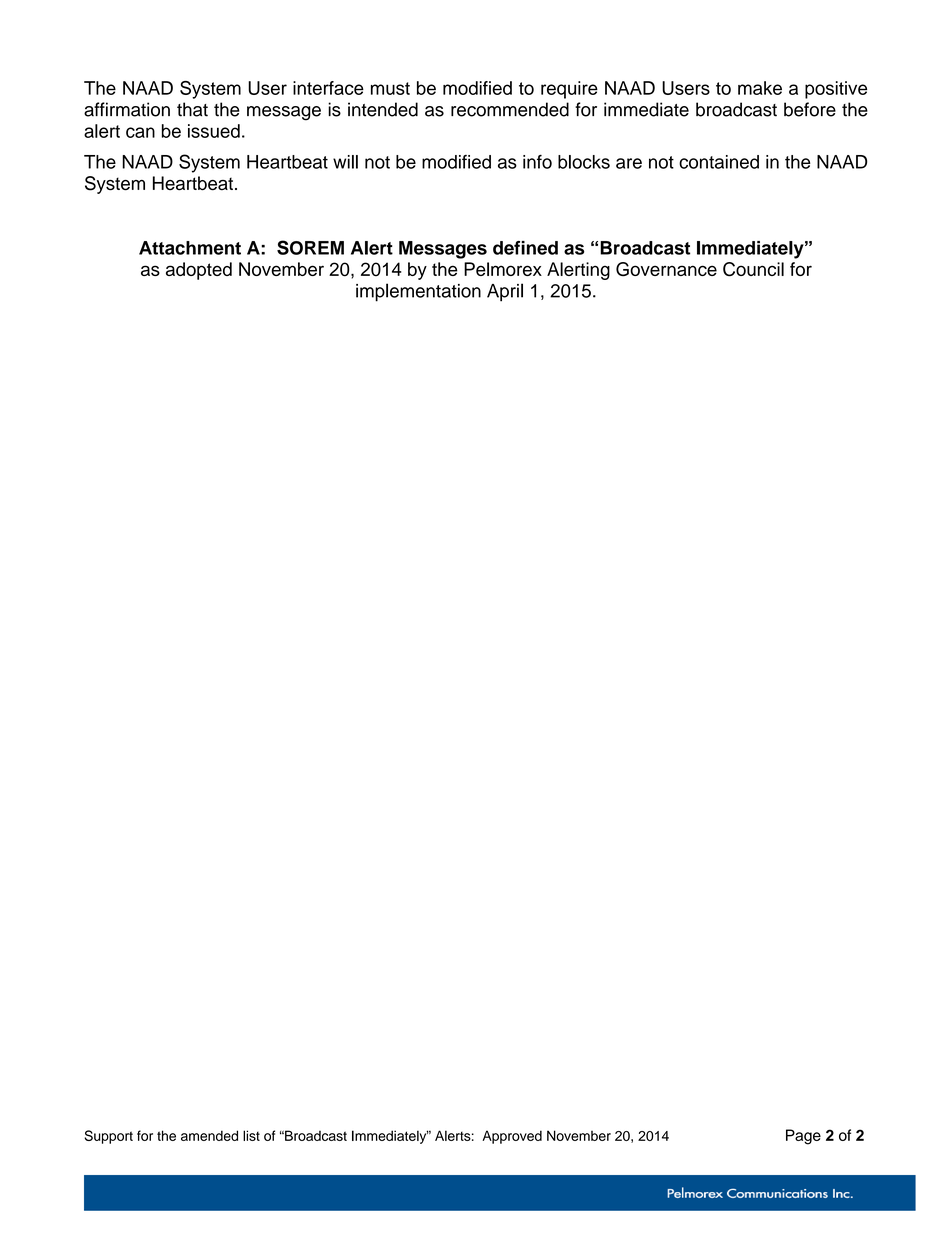 This screenshot has height=1233, width=952. What do you see at coordinates (209, 1135) in the screenshot?
I see `amended` at bounding box center [209, 1135].
